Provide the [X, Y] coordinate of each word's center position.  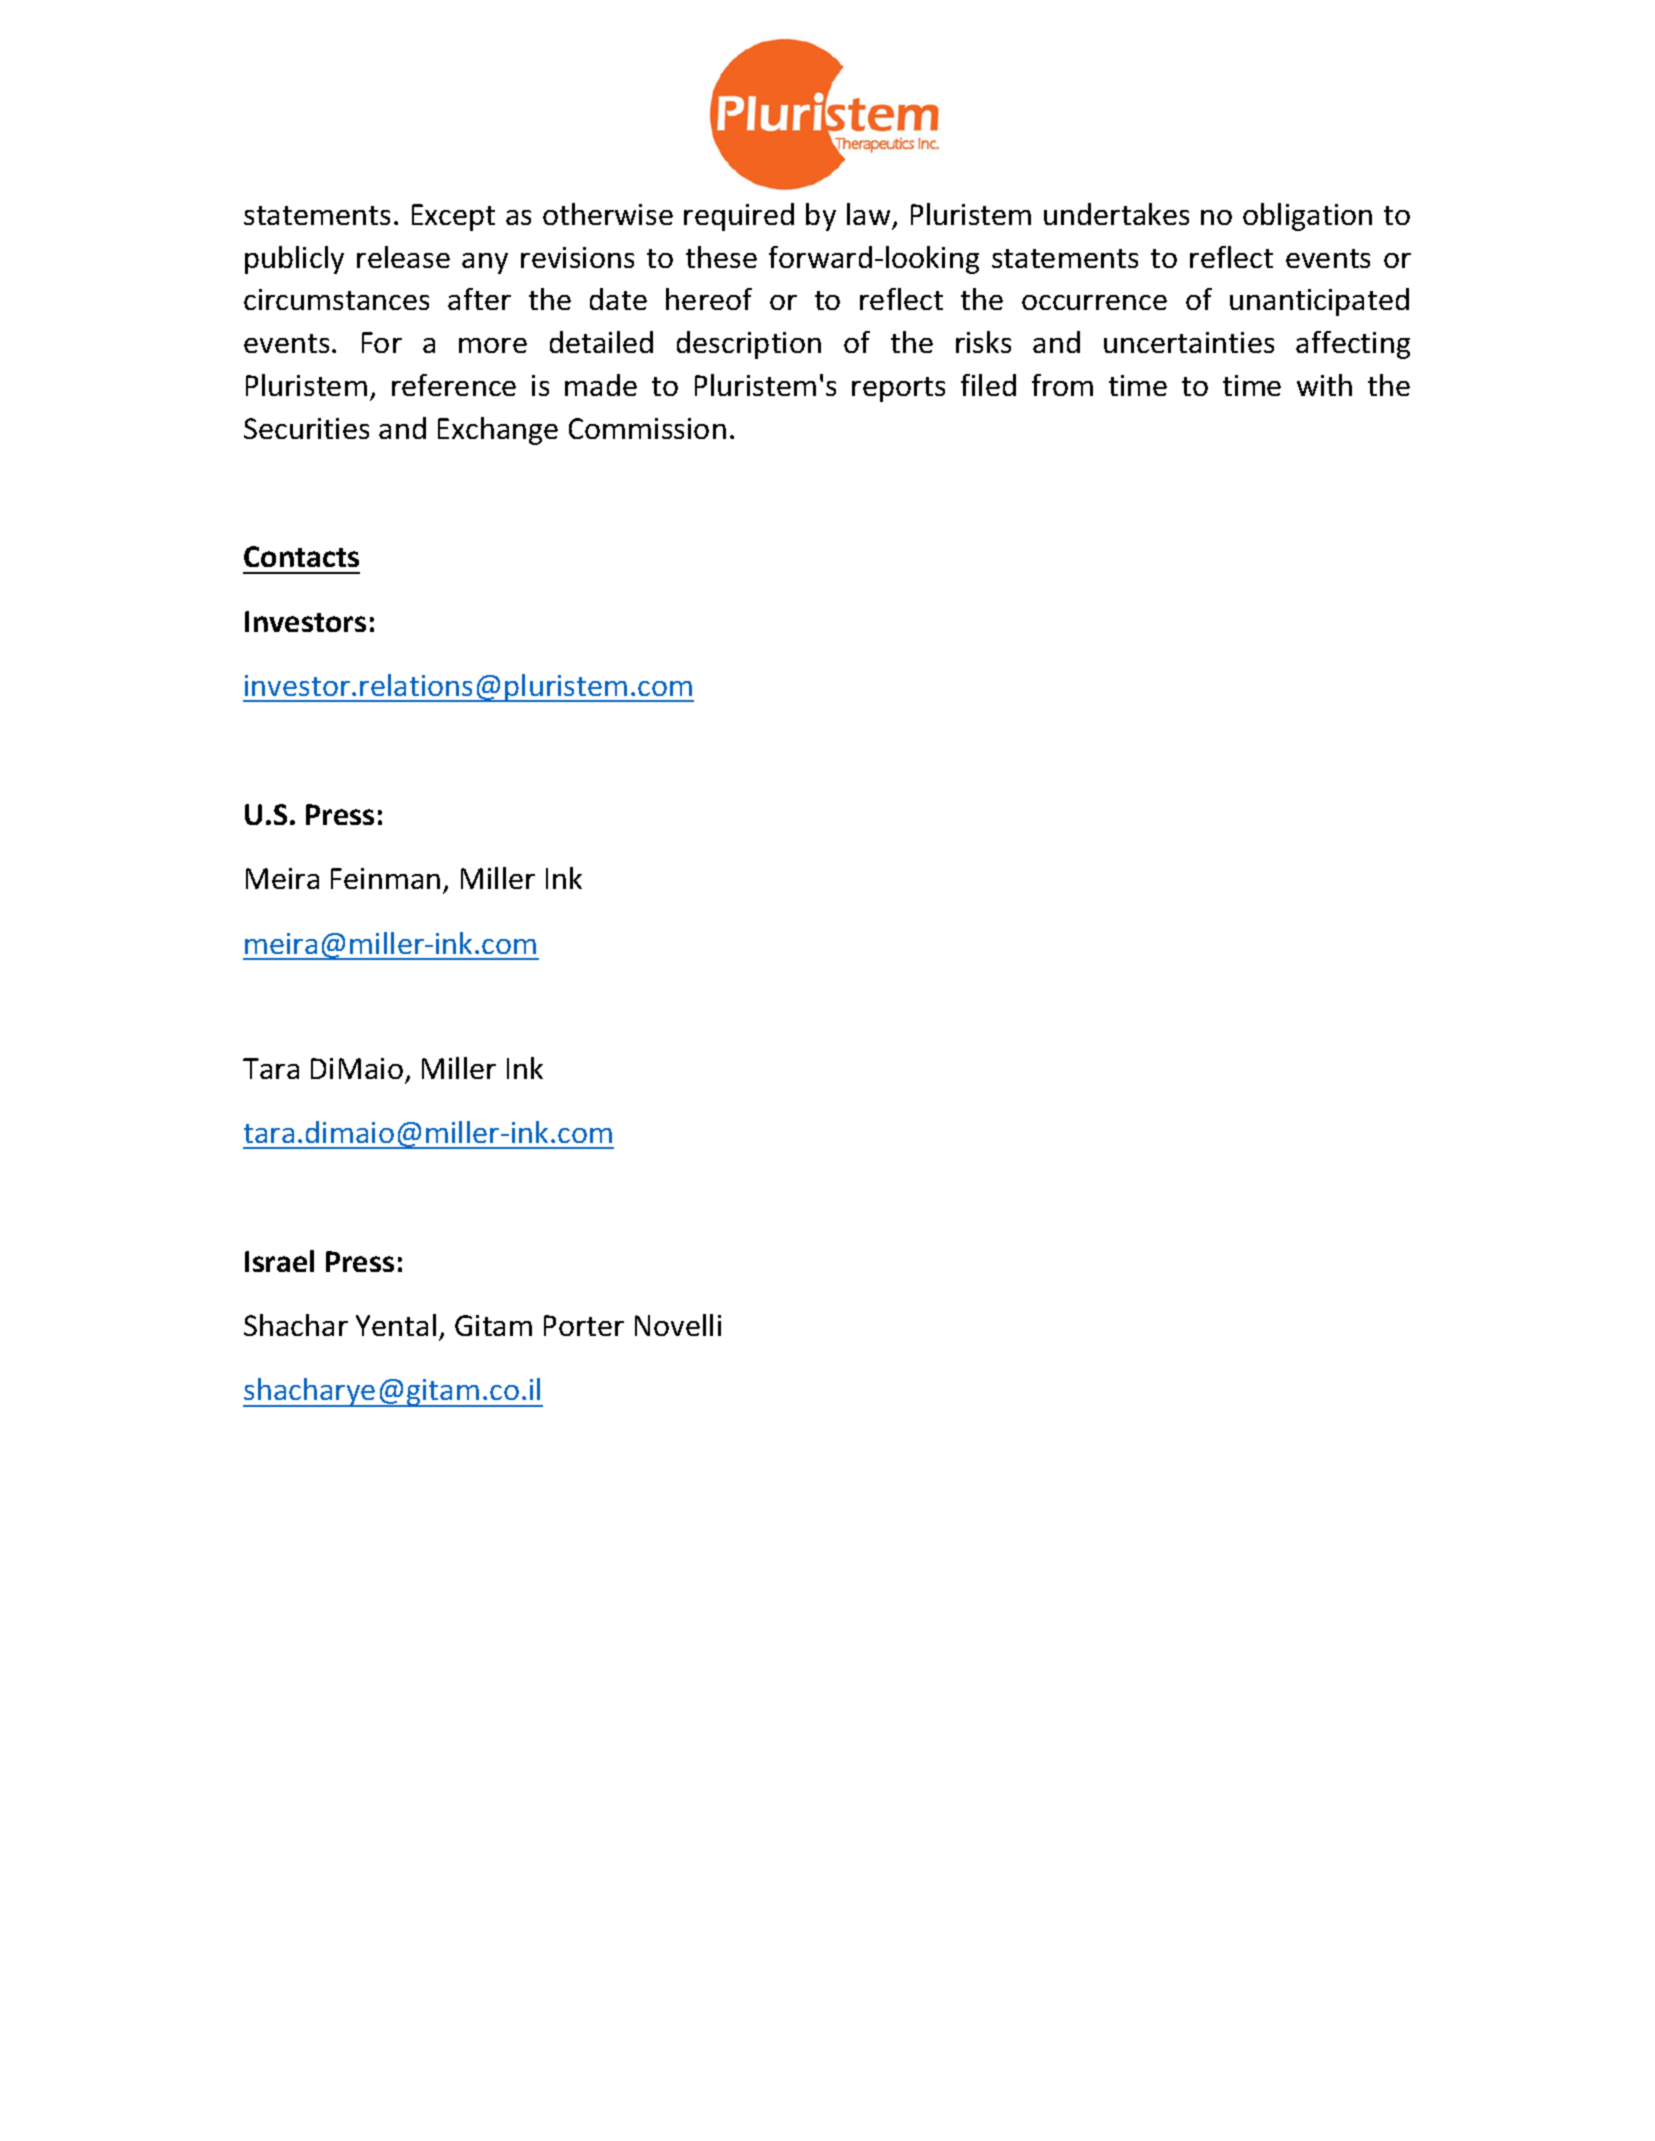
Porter [584, 1325]
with [1324, 385]
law [868, 214]
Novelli [678, 1325]
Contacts [301, 556]
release [403, 257]
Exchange [498, 431]
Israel [279, 1261]
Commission [647, 428]
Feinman [385, 878]
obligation [1307, 217]
